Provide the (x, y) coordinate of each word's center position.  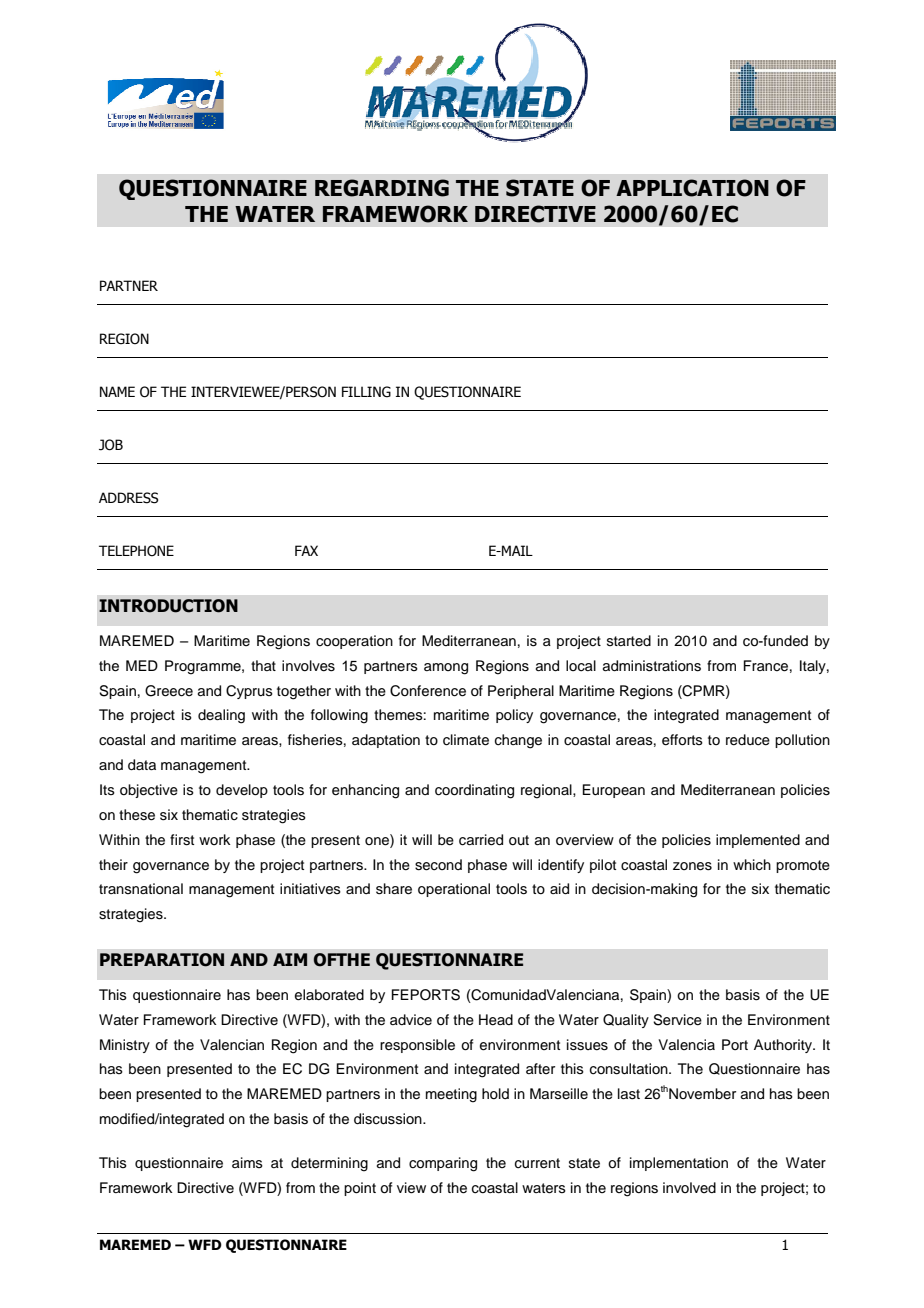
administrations (652, 666)
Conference (428, 691)
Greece (169, 691)
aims (247, 1162)
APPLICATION (692, 188)
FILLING (366, 392)
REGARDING (382, 188)
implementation (679, 1164)
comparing (443, 1164)
